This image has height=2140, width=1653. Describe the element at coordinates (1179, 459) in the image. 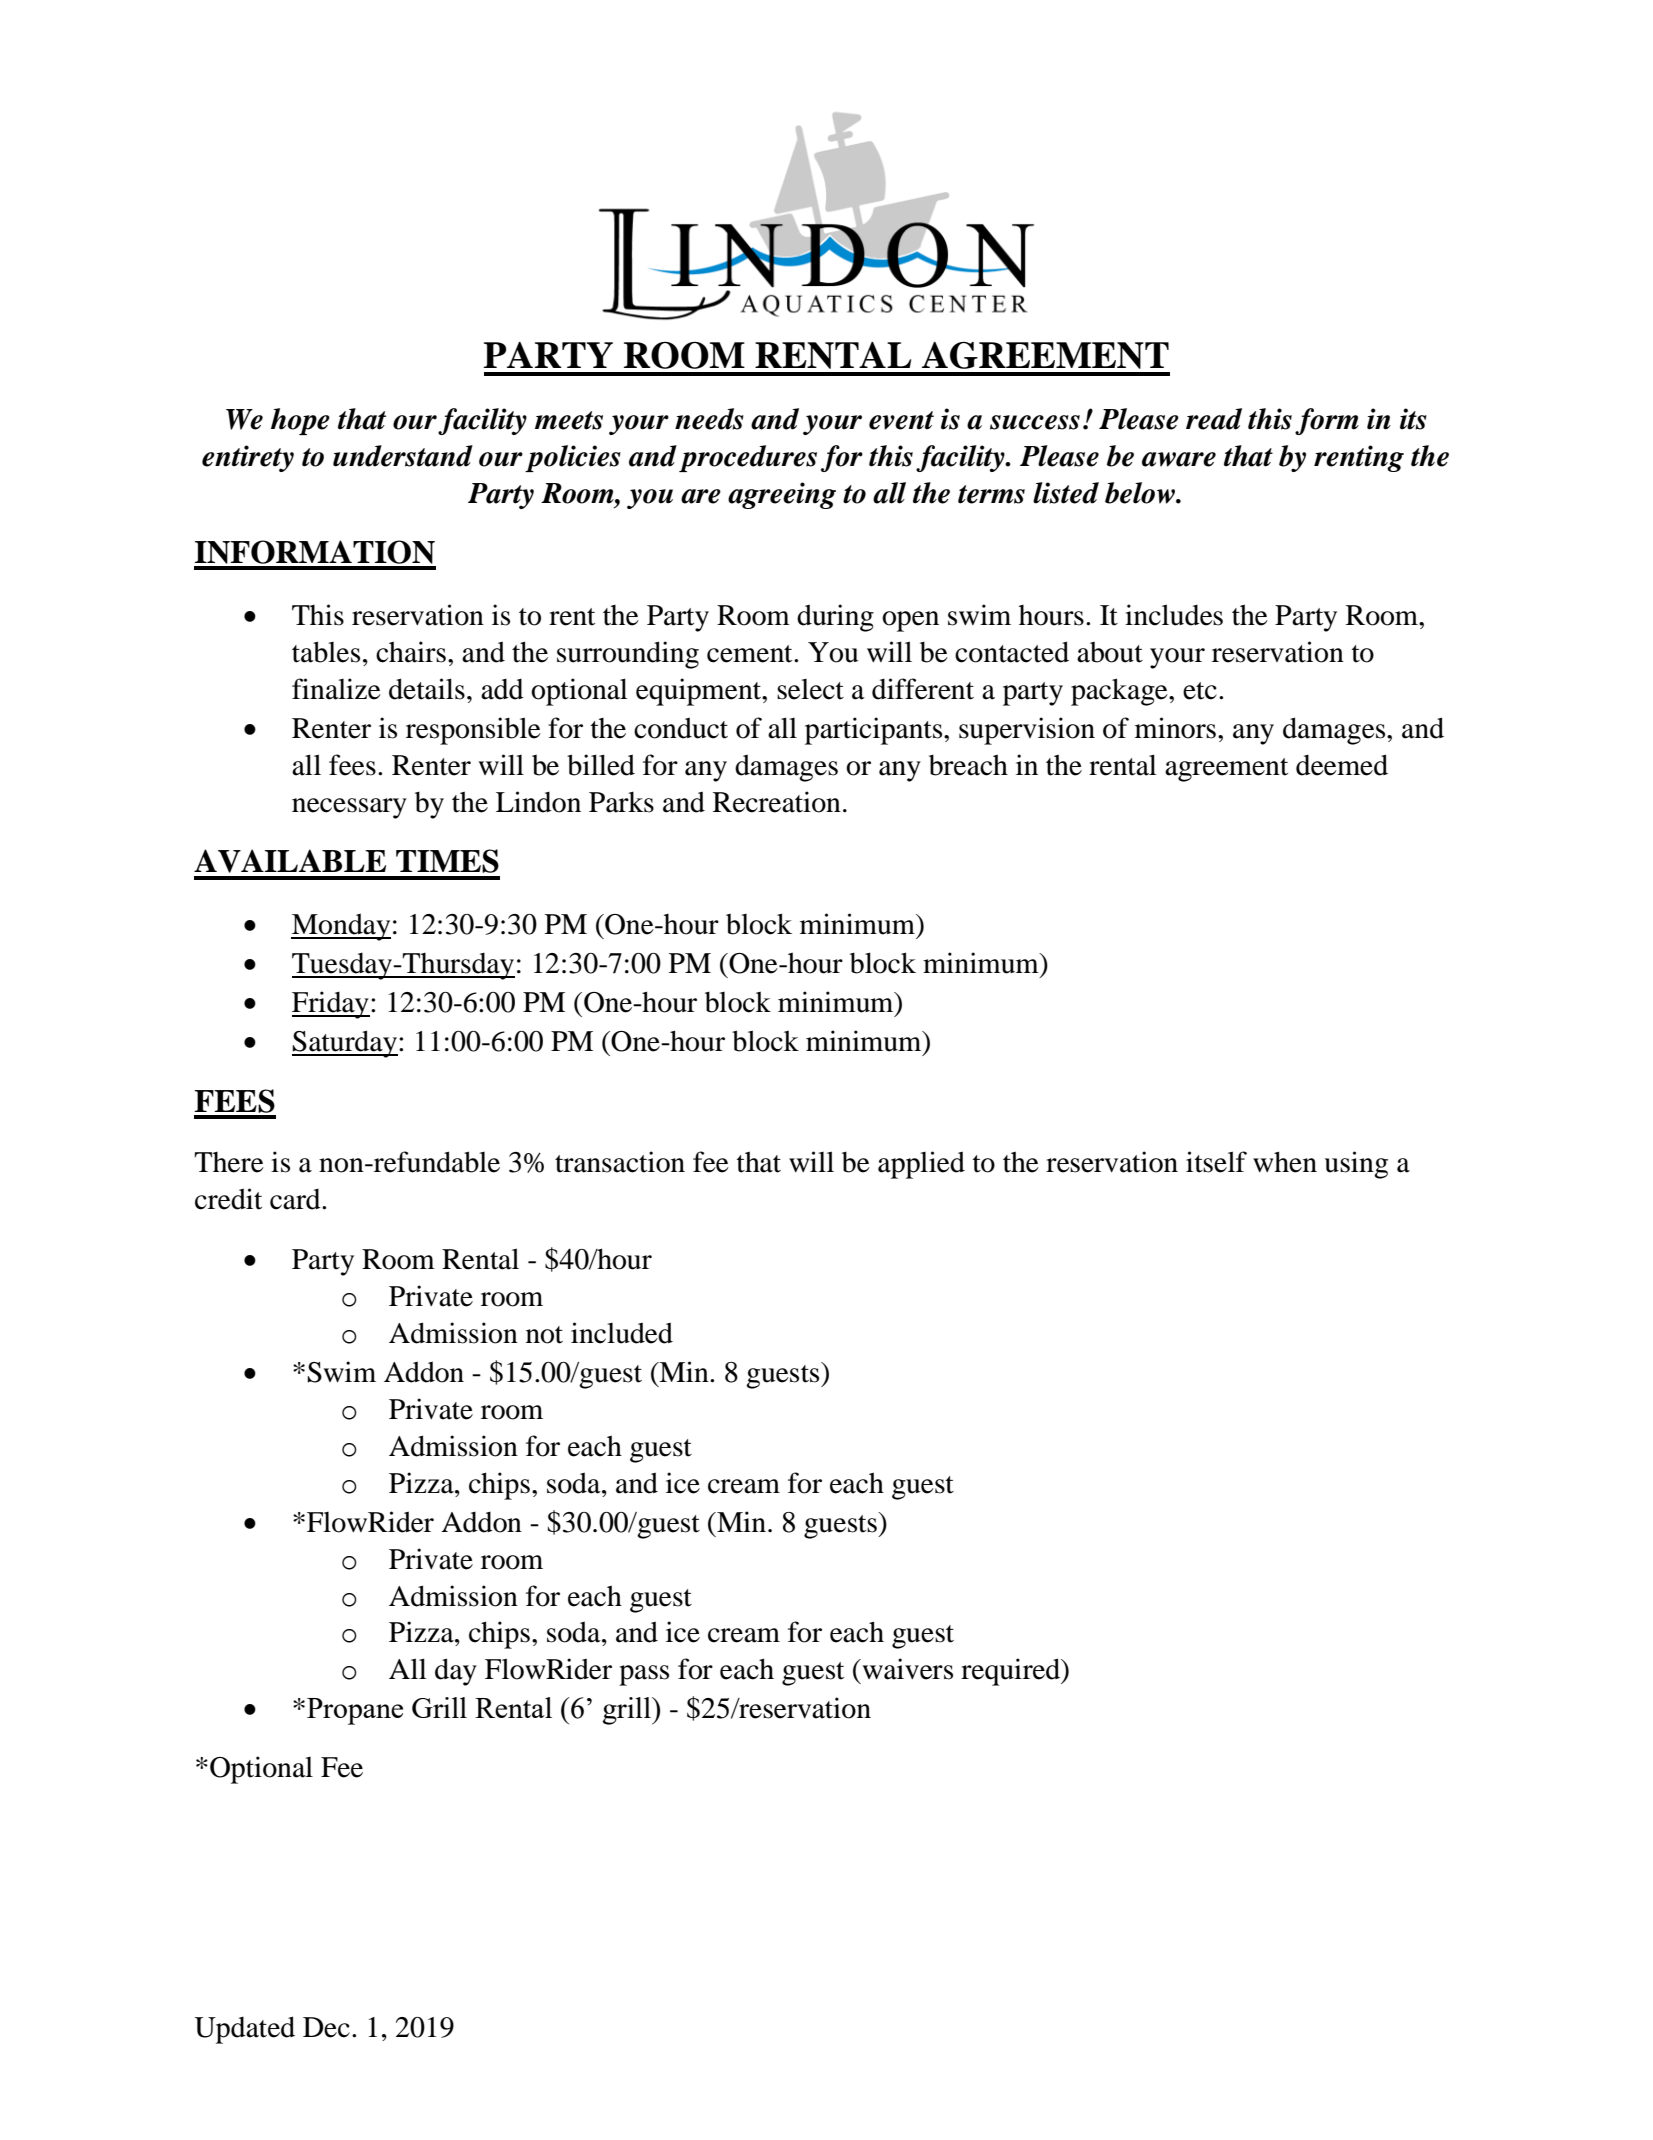

I see `aware` at that location.
